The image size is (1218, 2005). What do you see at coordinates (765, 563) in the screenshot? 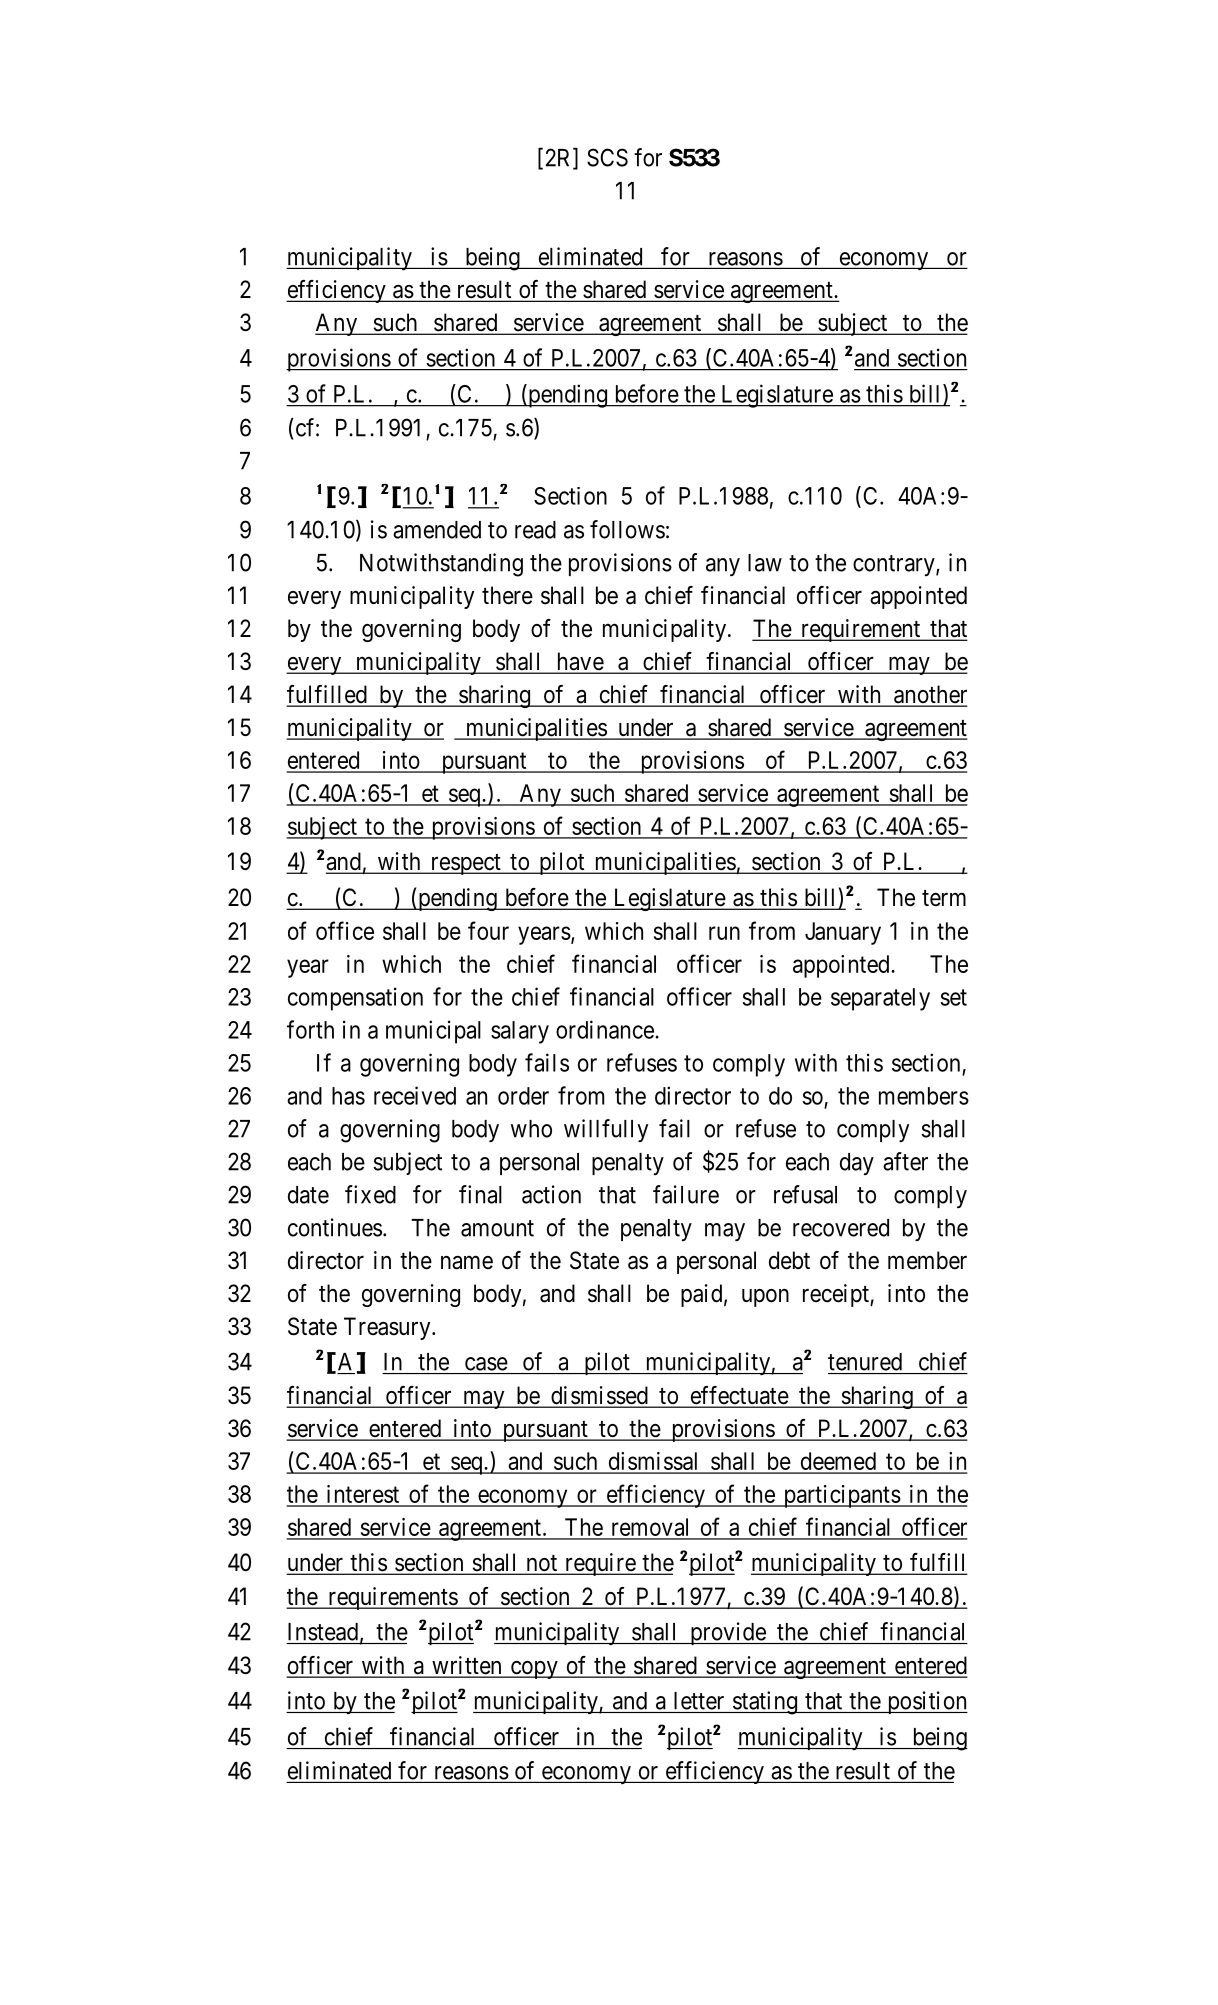
I see `law` at bounding box center [765, 563].
